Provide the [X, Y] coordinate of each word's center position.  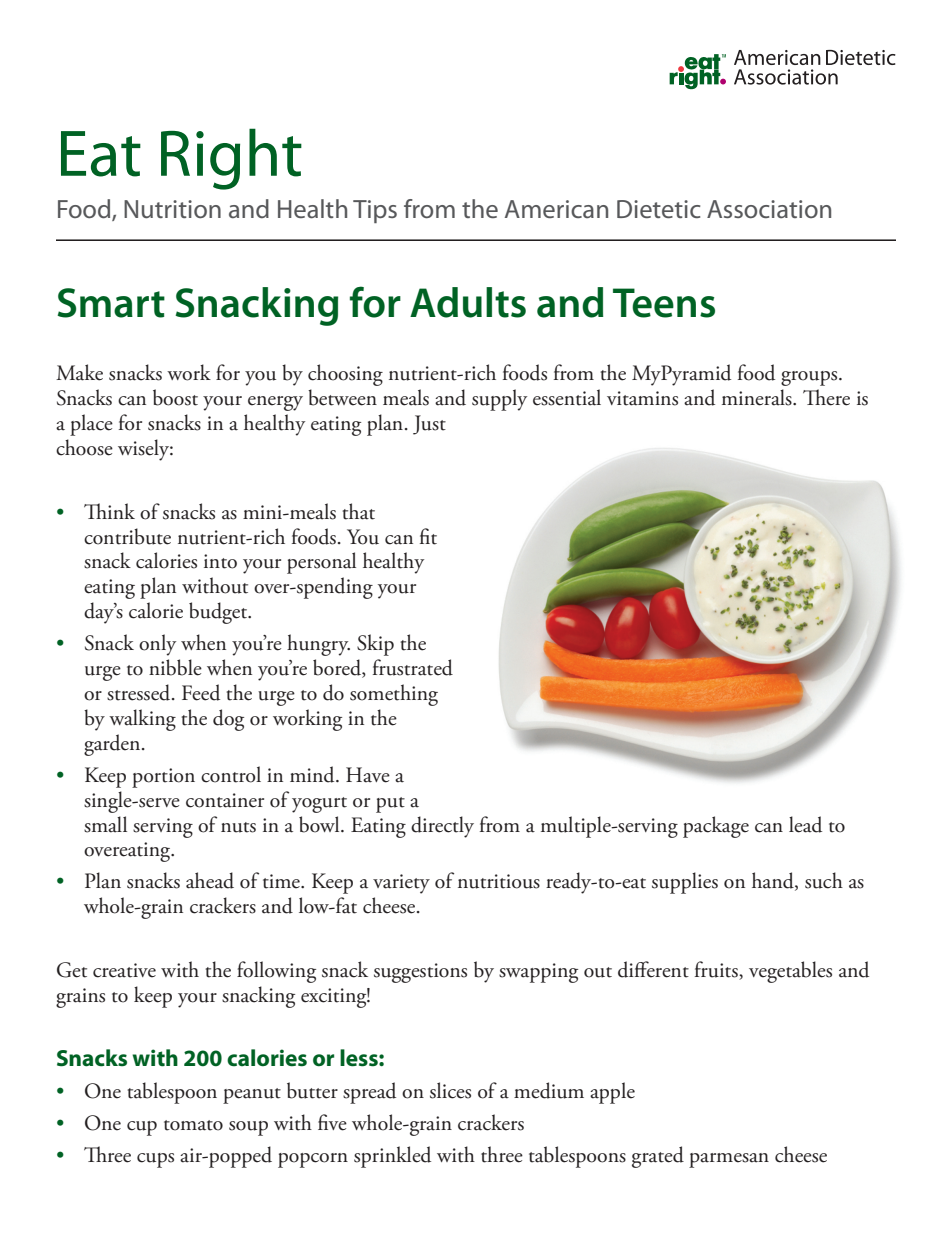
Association [769, 209]
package [716, 827]
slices [450, 1090]
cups [155, 1160]
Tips [375, 211]
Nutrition [172, 209]
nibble [175, 667]
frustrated [413, 667]
